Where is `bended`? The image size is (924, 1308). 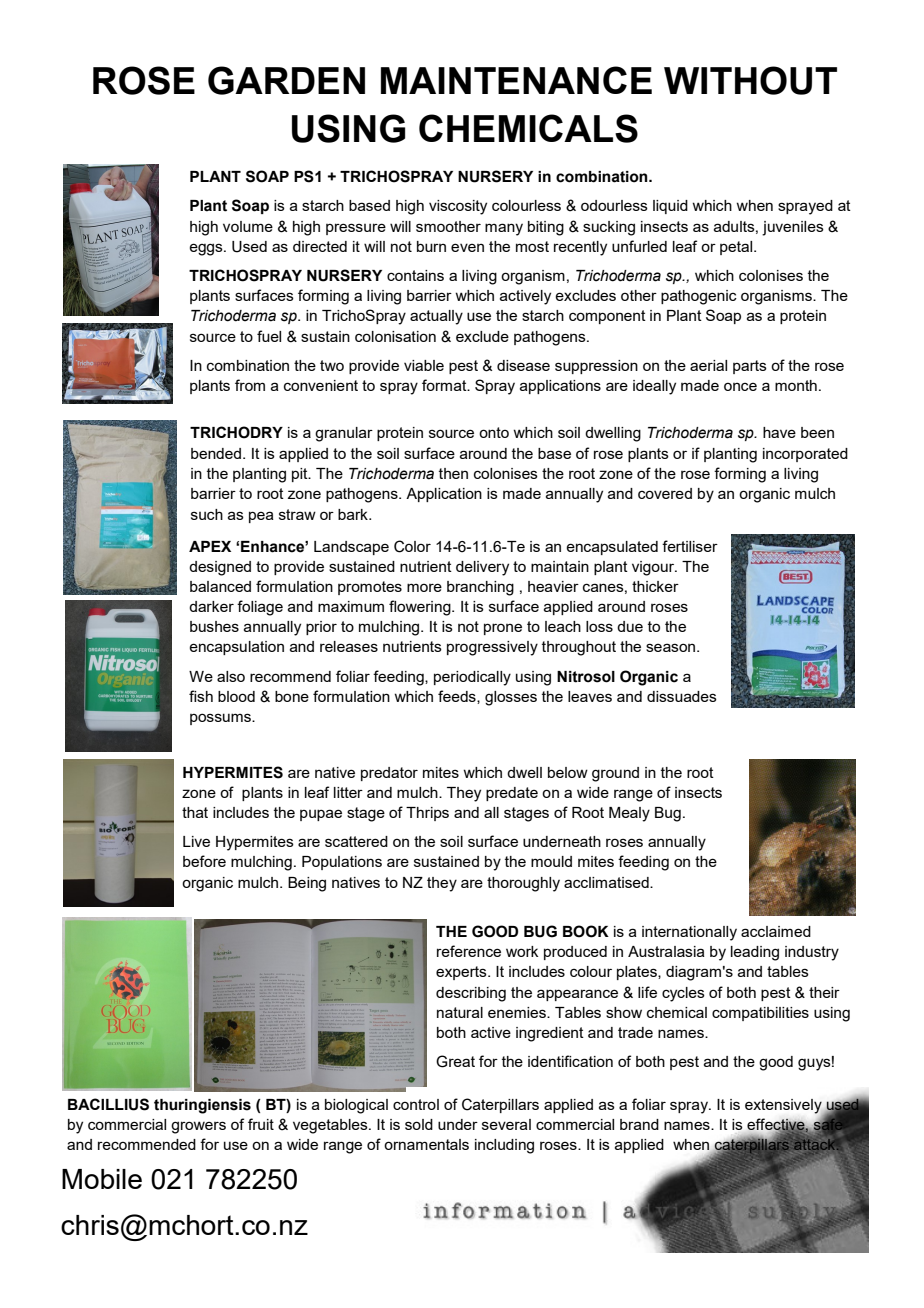 bended is located at coordinates (217, 453).
